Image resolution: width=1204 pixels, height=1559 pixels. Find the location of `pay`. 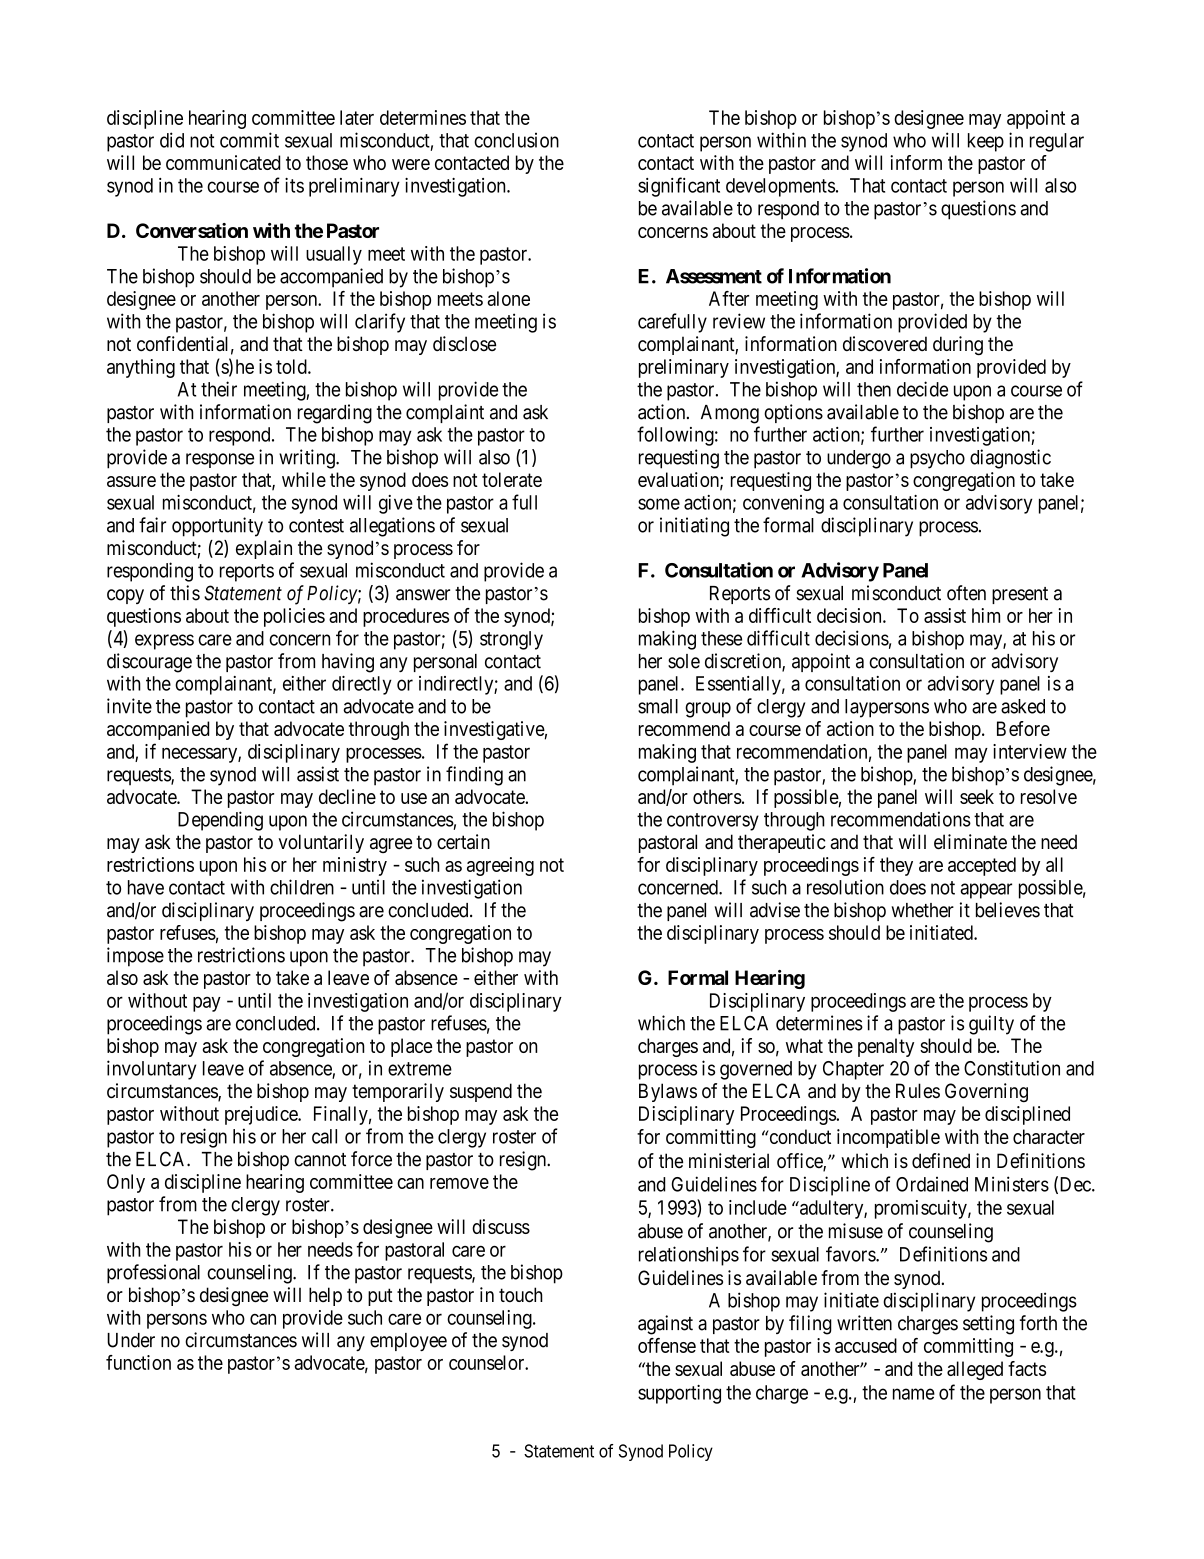

pay is located at coordinates (207, 1004).
